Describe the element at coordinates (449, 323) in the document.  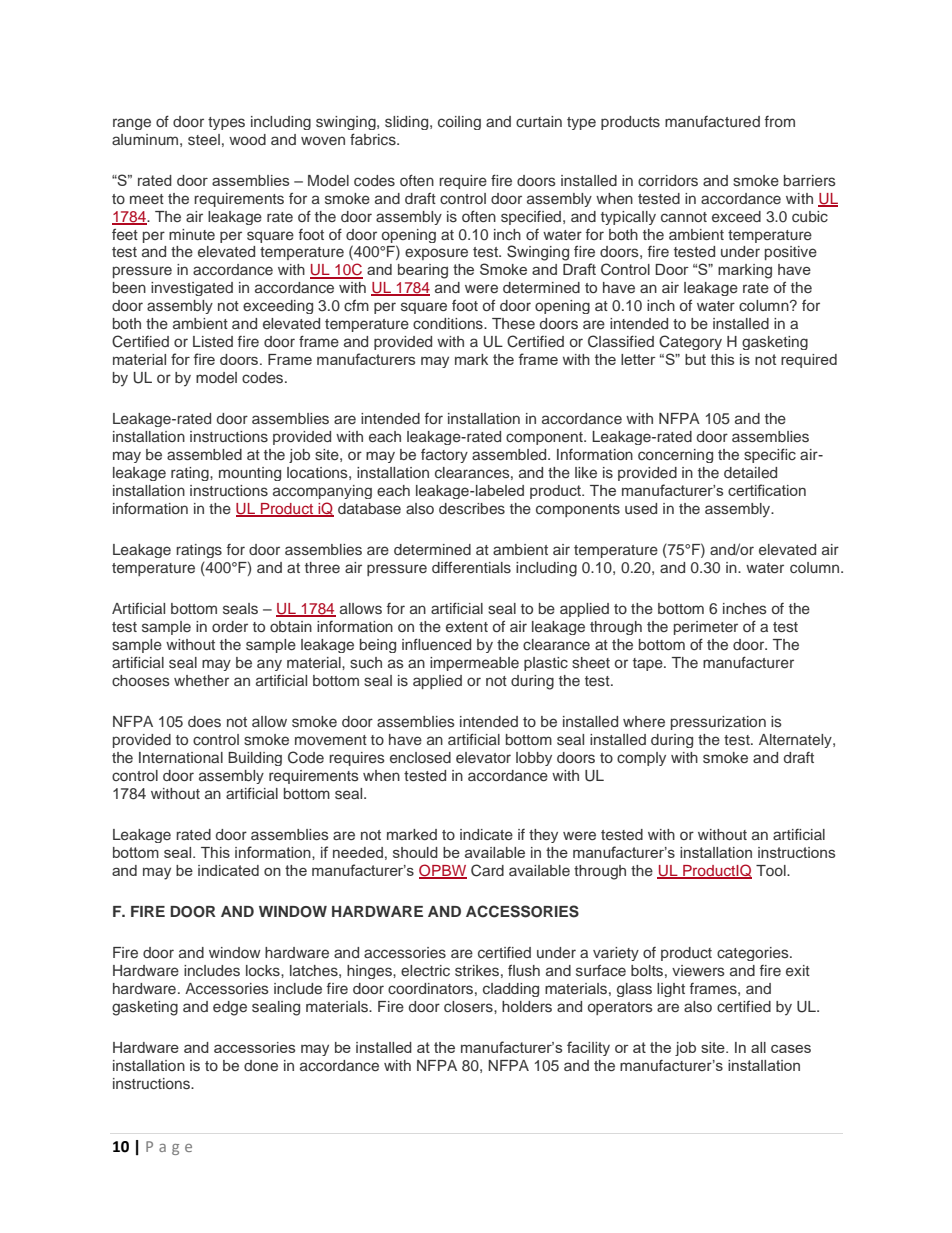
I see `conditions` at that location.
